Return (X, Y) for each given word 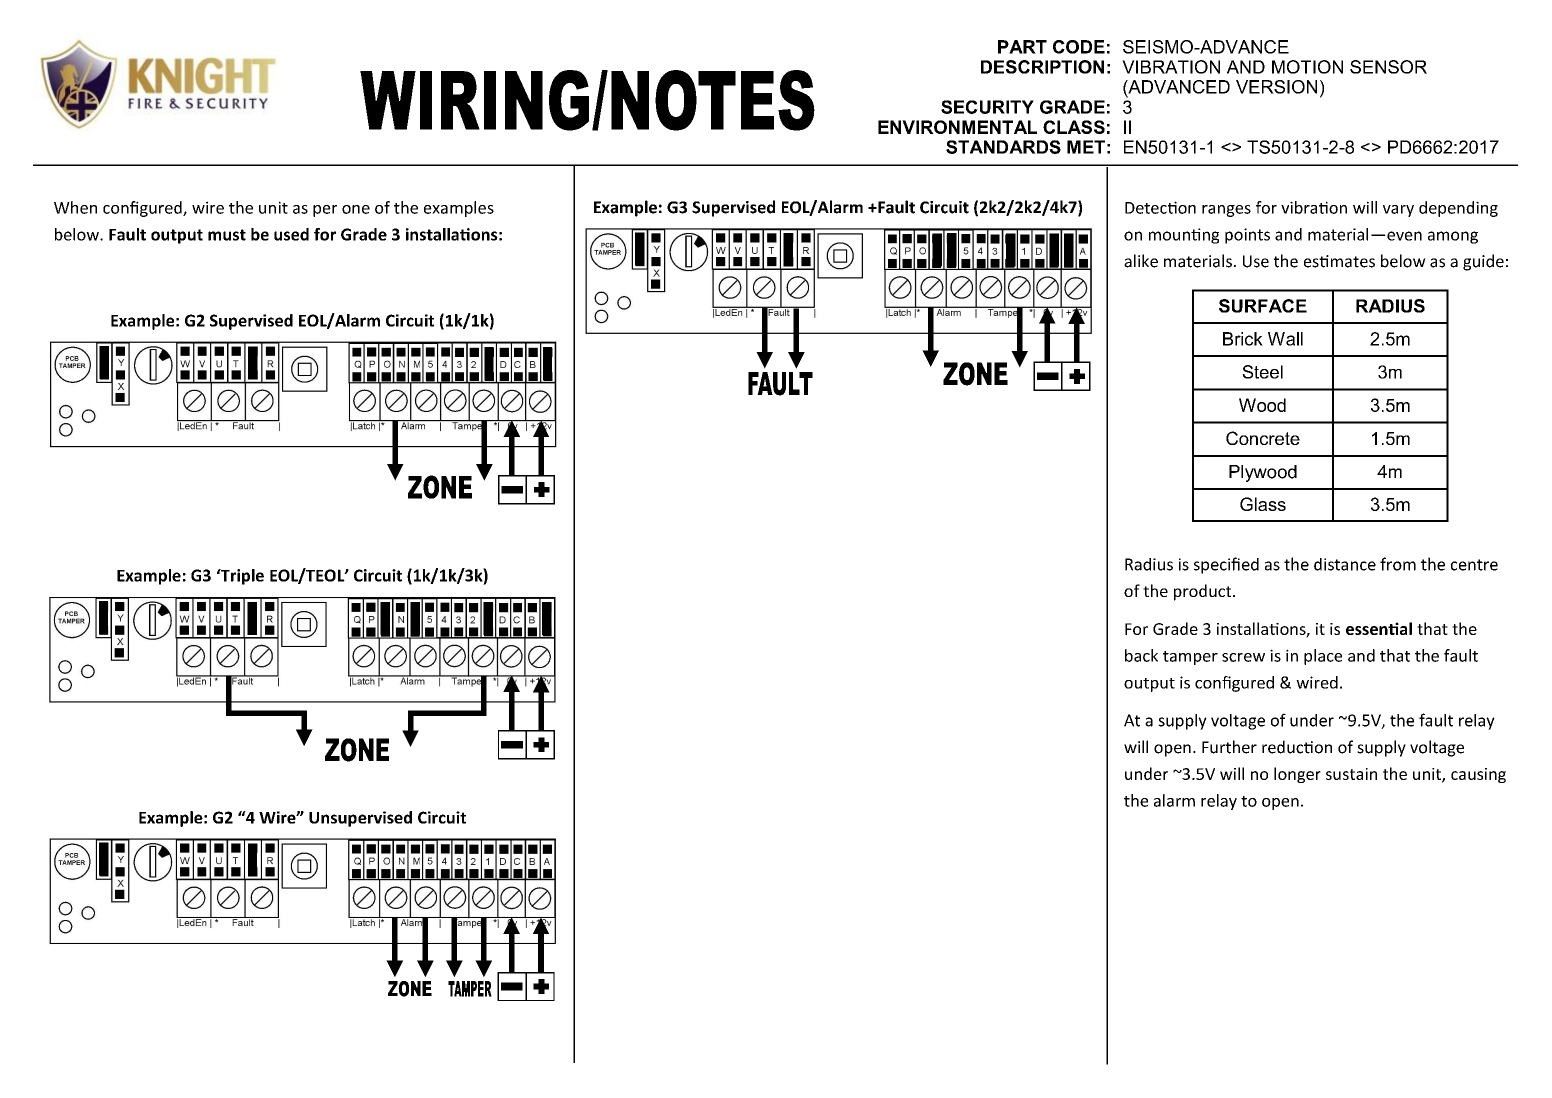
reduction (1297, 747)
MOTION (1307, 67)
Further (1229, 747)
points (1247, 236)
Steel (1262, 372)
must (227, 235)
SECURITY (987, 107)
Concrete (1263, 438)
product (1204, 592)
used (291, 234)
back (1141, 655)
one (356, 209)
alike (1141, 261)
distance (1345, 564)
